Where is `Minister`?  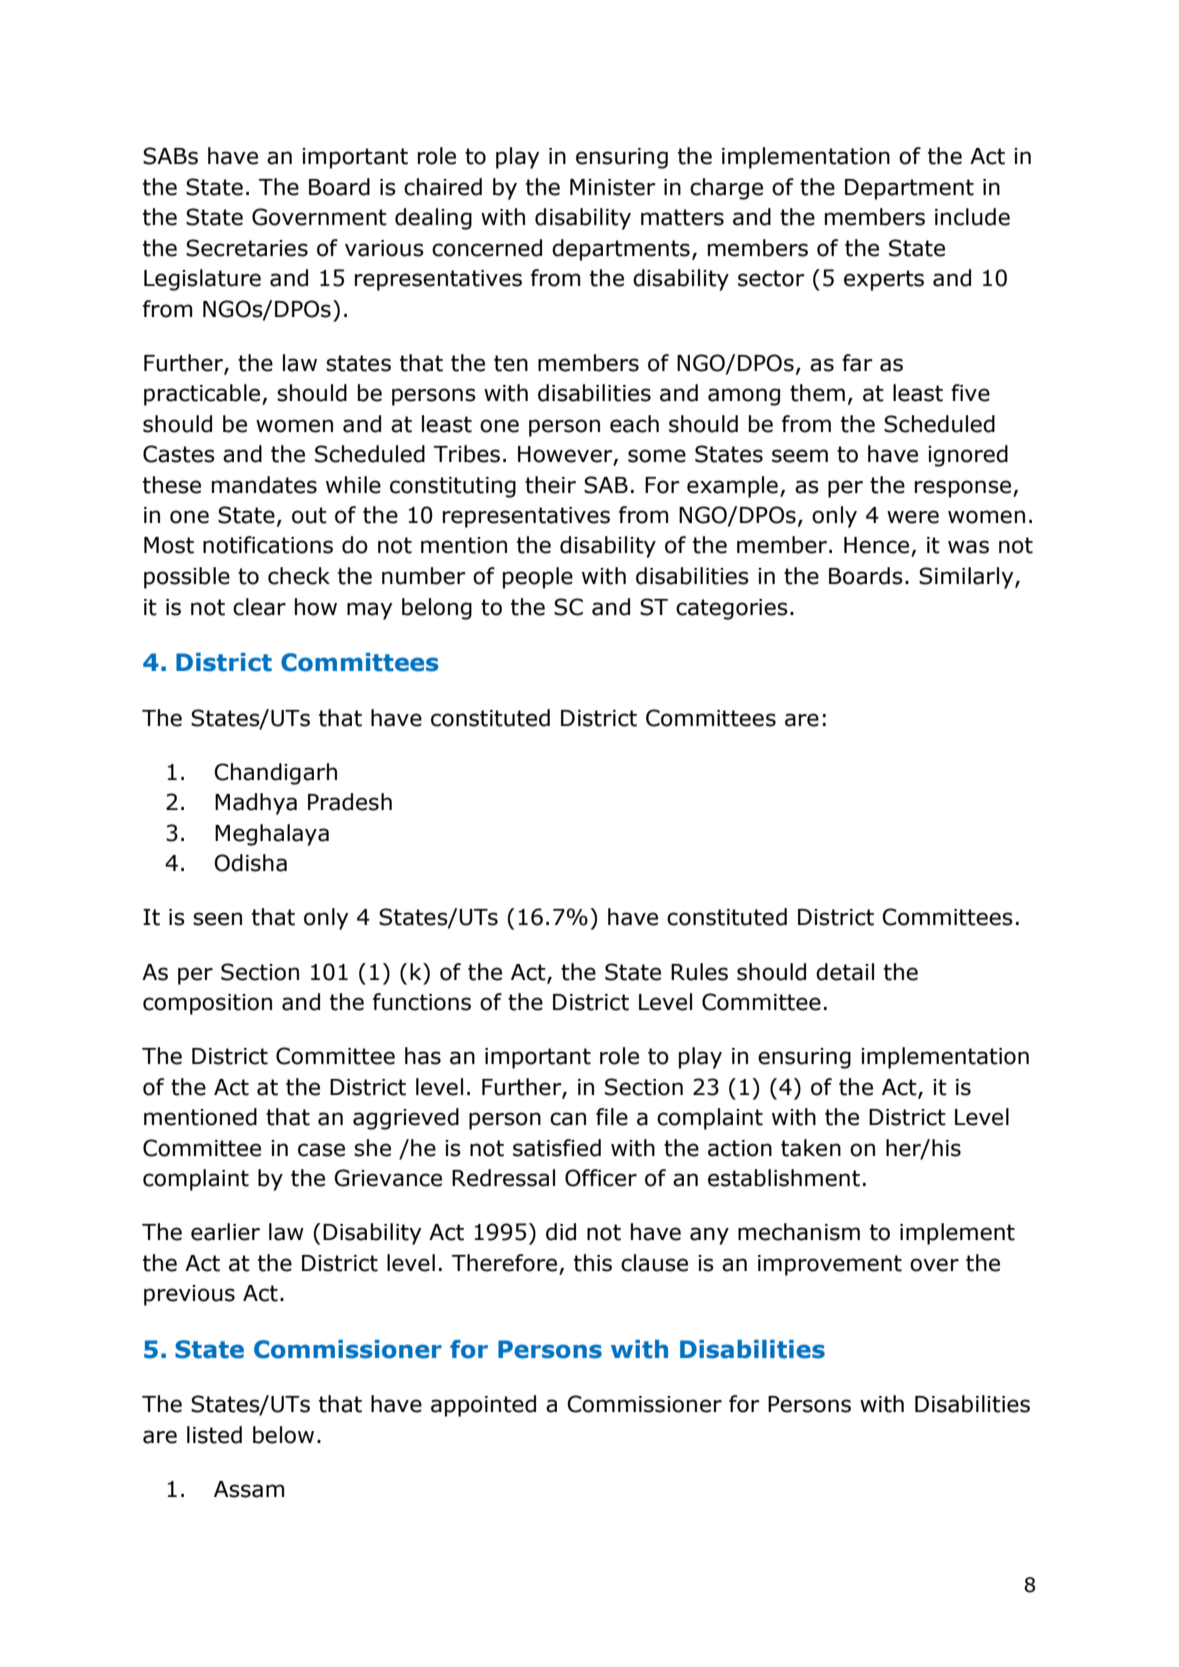 Minister is located at coordinates (613, 187).
